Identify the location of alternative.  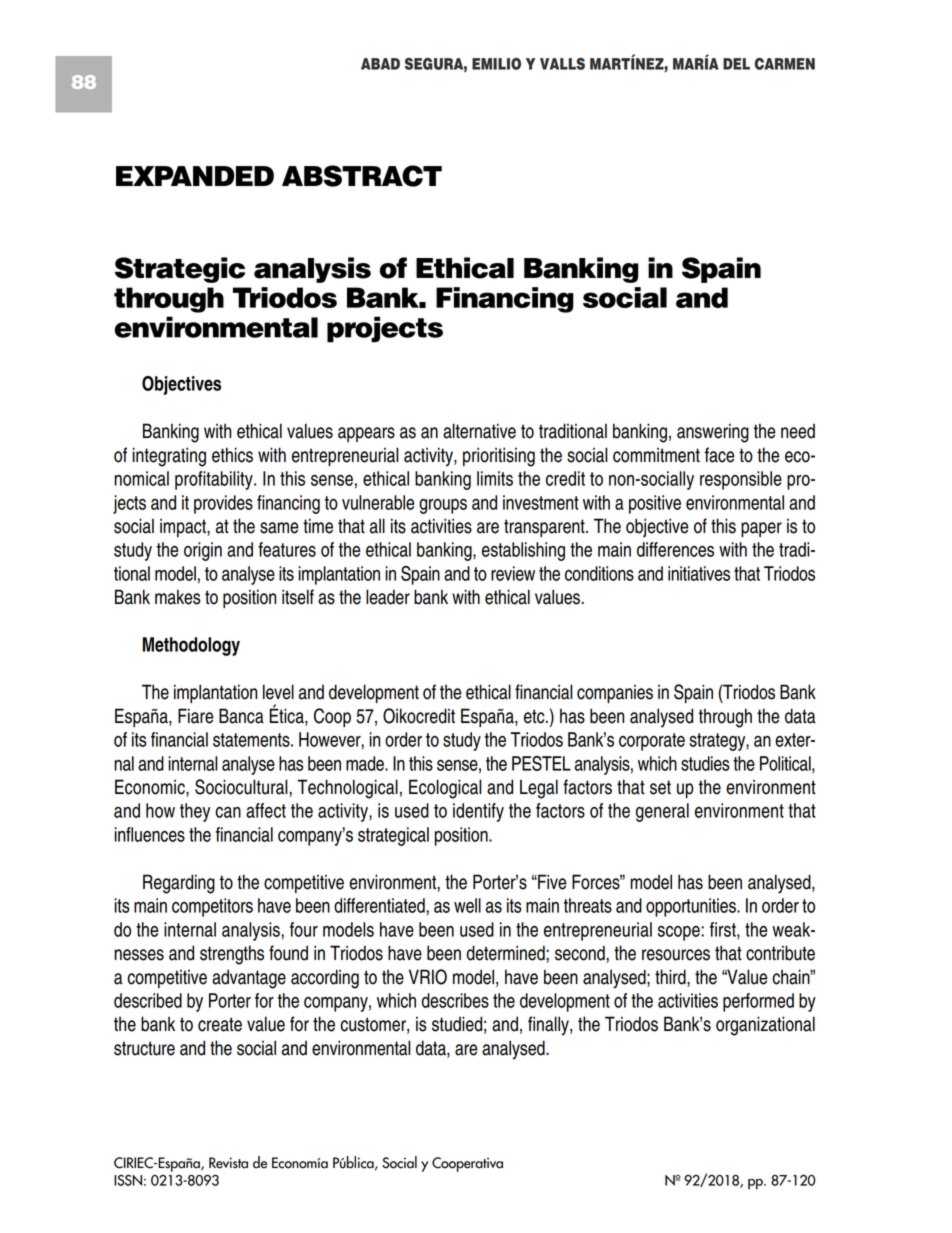
(479, 431).
